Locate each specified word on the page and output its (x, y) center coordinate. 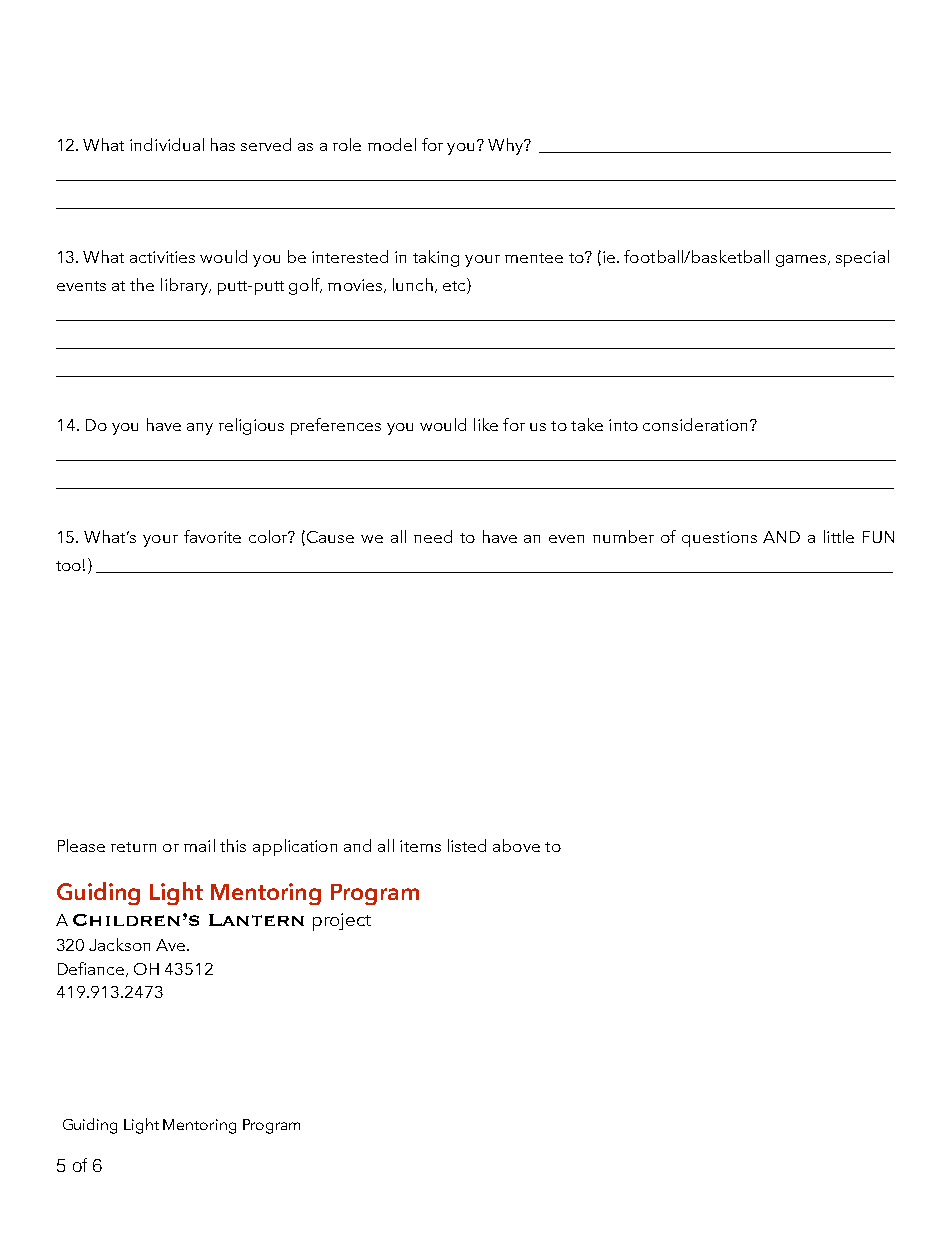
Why (507, 146)
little (839, 536)
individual (167, 144)
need (433, 536)
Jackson (119, 944)
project (342, 922)
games (802, 261)
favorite (212, 536)
